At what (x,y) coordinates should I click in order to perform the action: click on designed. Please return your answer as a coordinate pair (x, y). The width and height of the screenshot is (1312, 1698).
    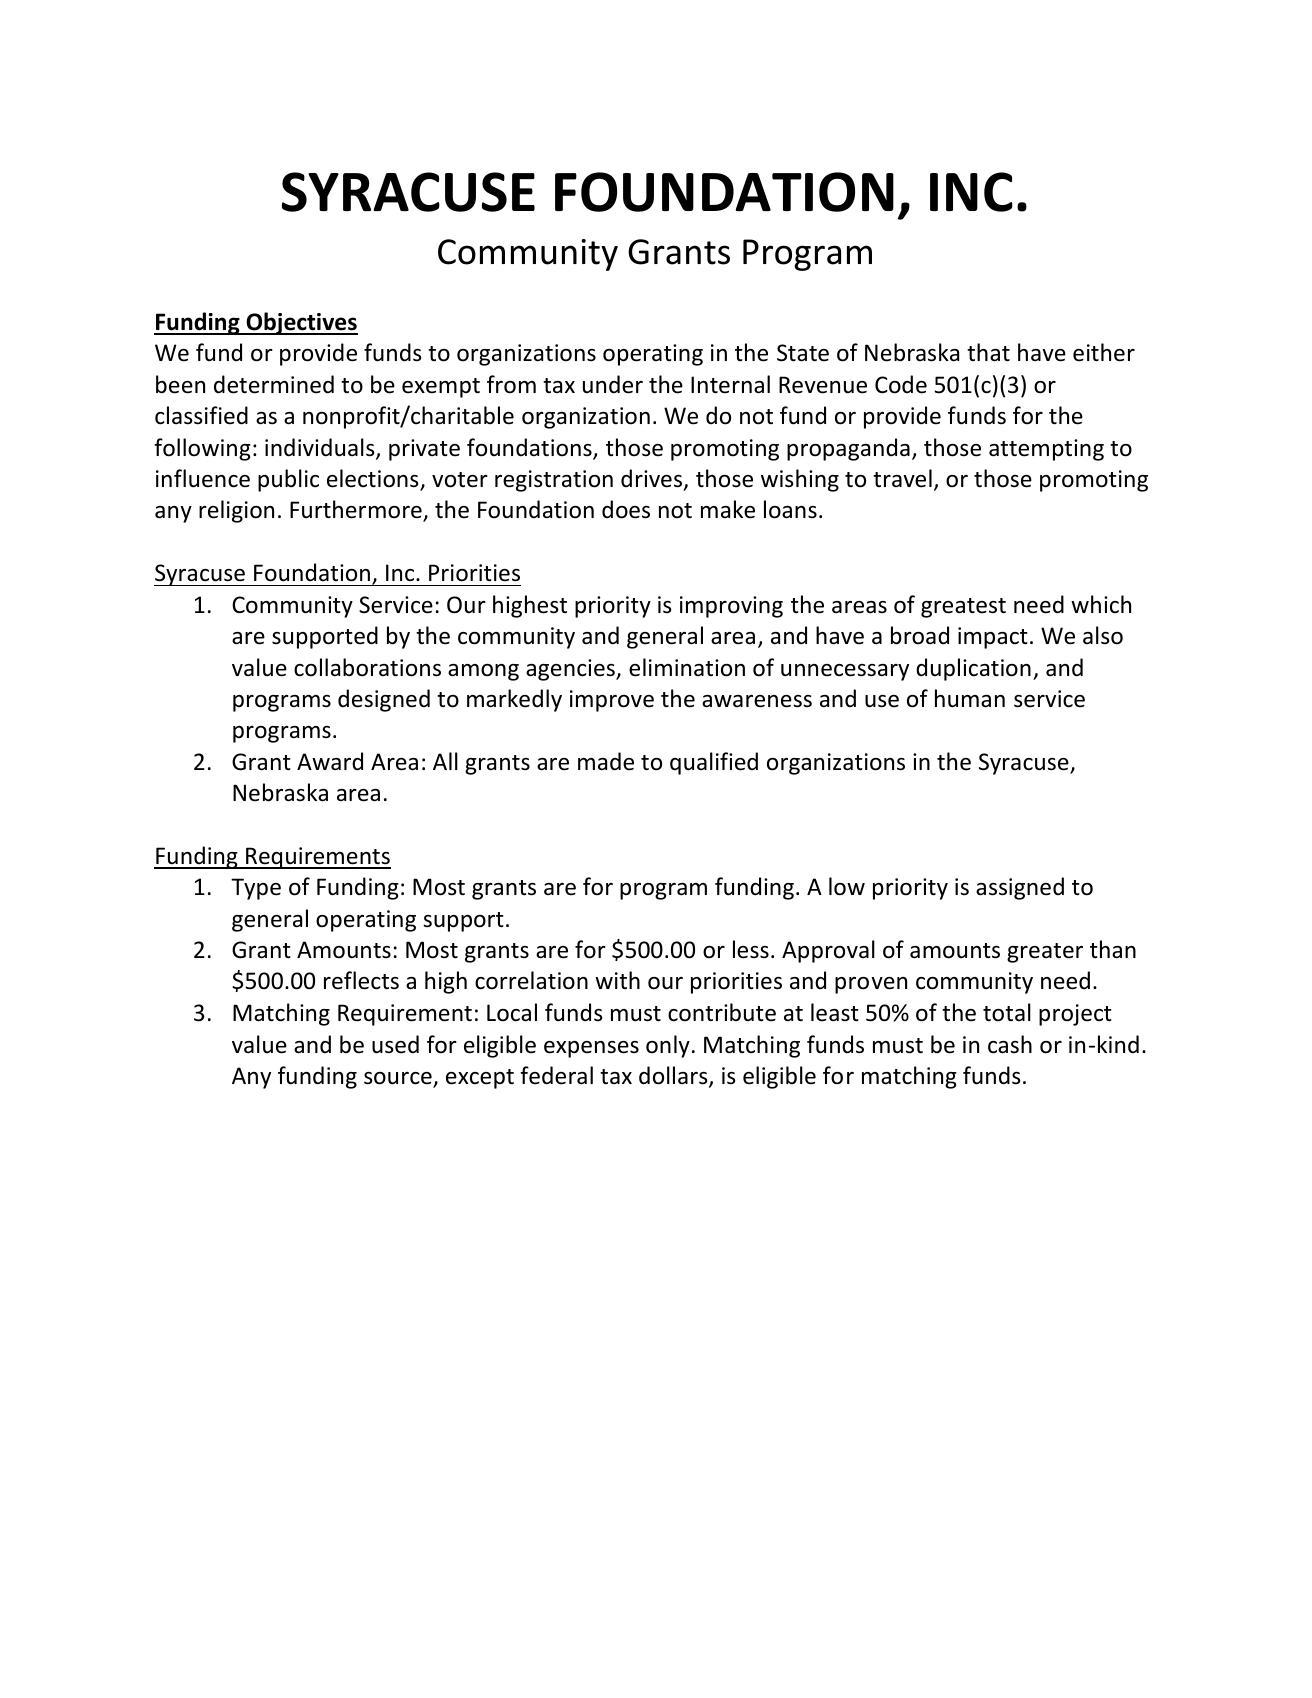
    Looking at the image, I should click on (384, 700).
